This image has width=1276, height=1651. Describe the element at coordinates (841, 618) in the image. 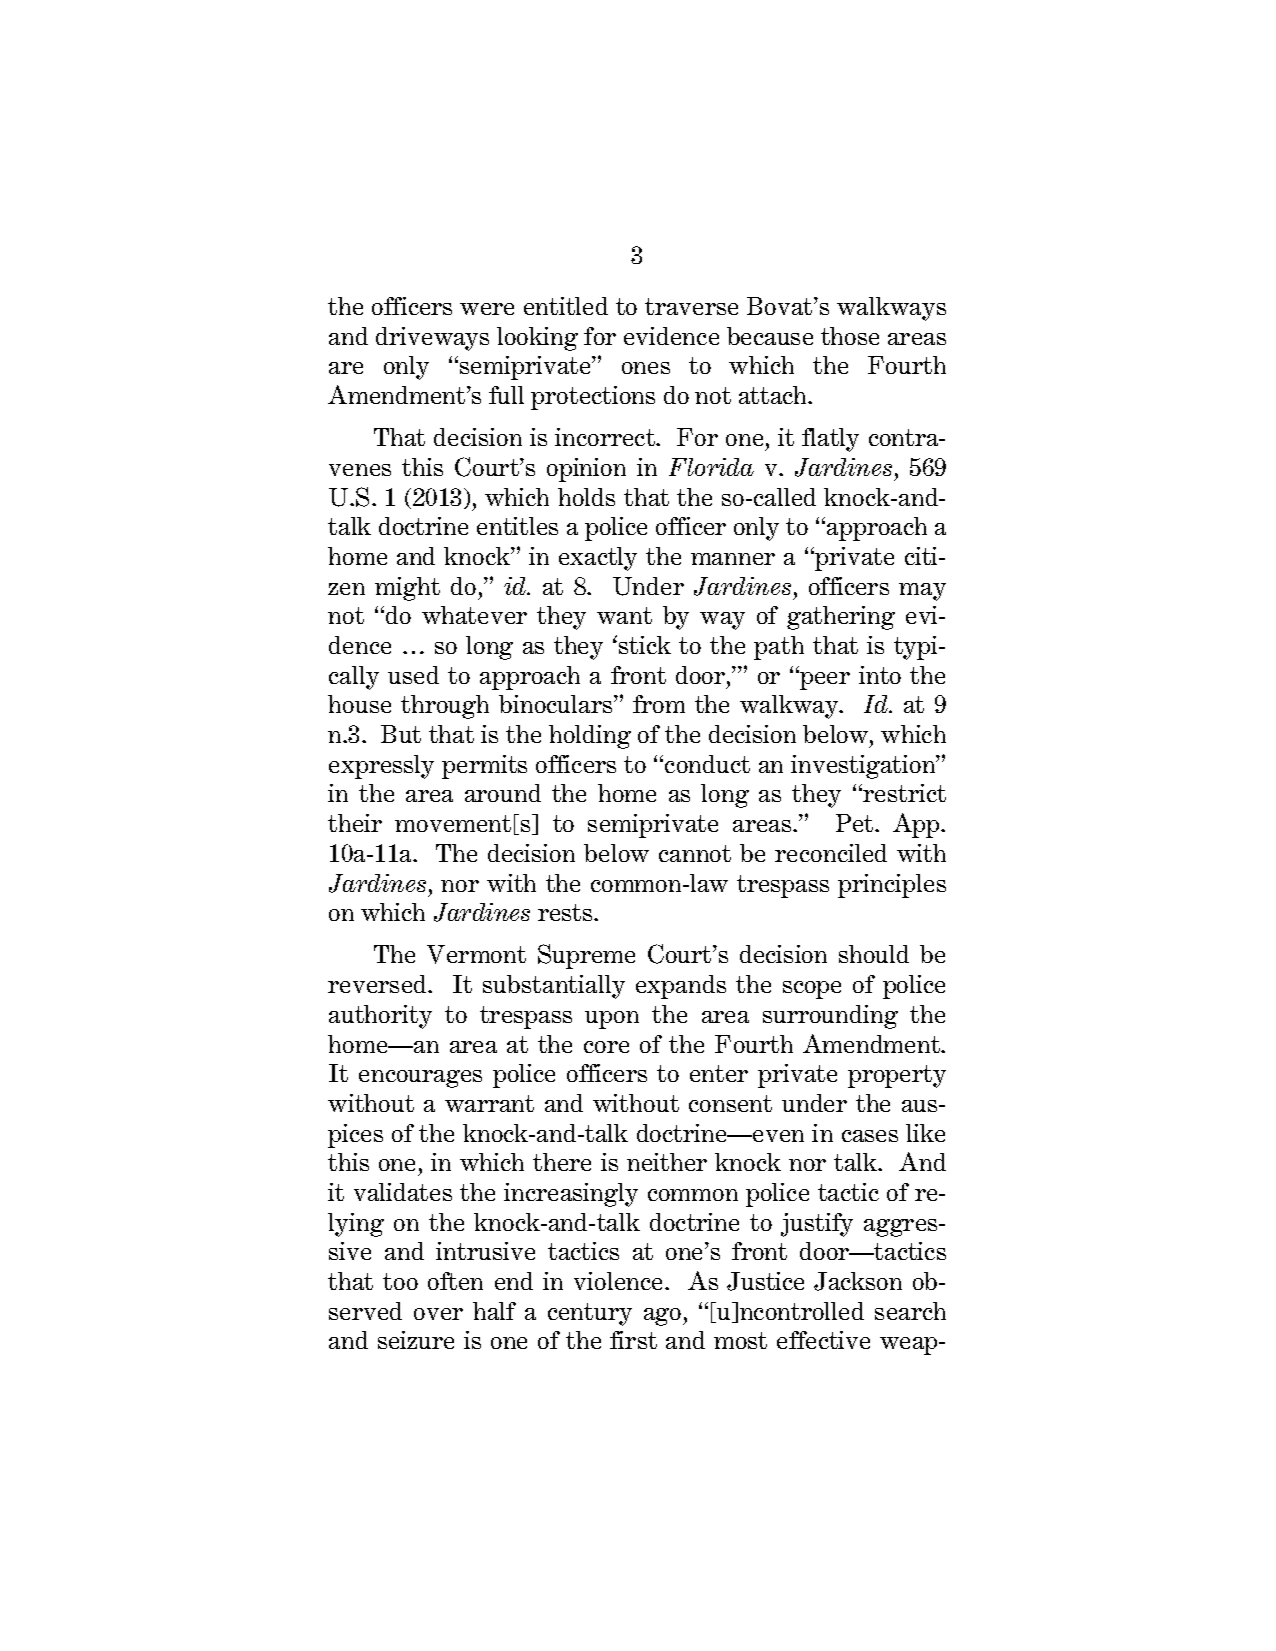

I see `gathering` at that location.
